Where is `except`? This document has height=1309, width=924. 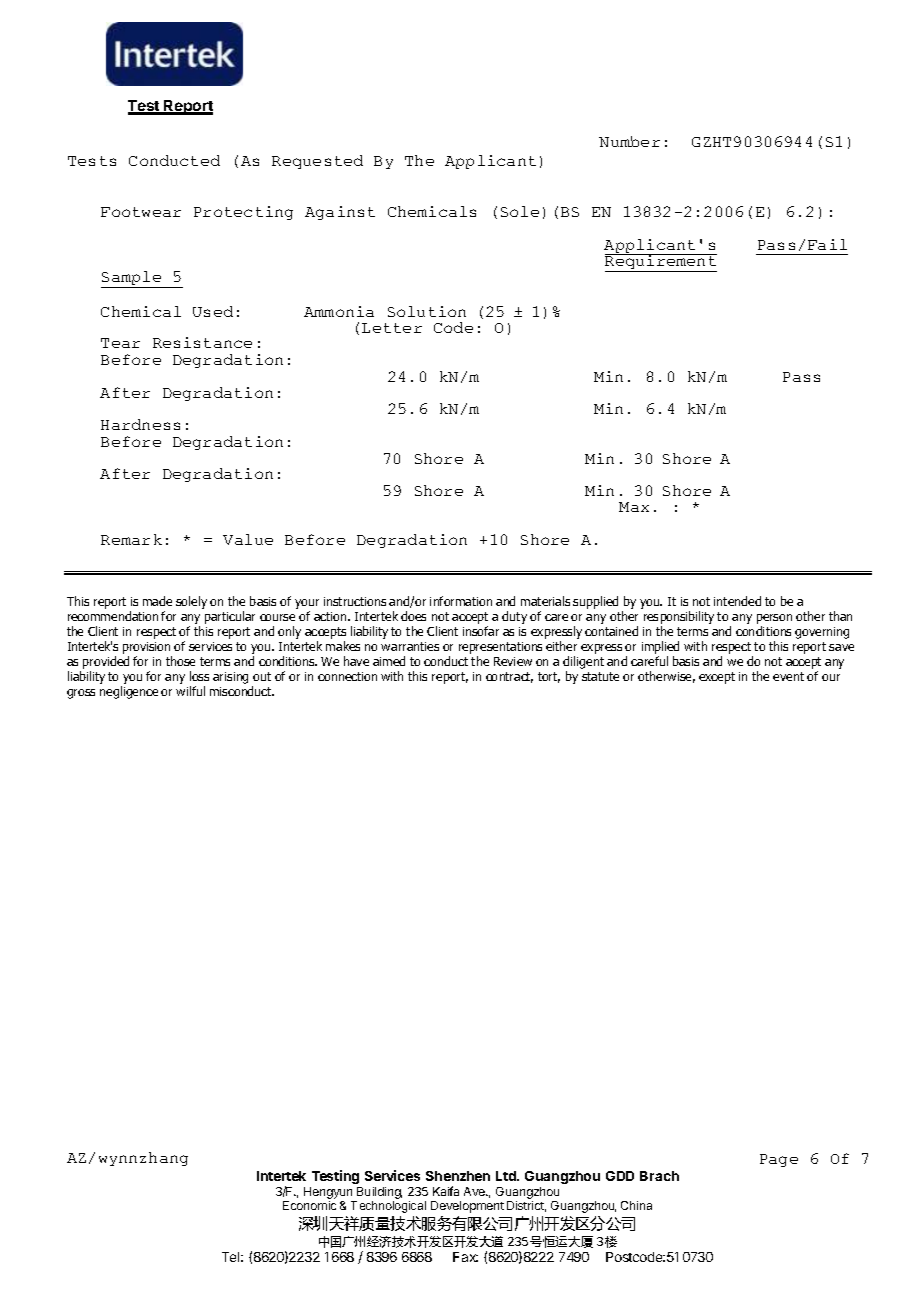 except is located at coordinates (717, 678).
